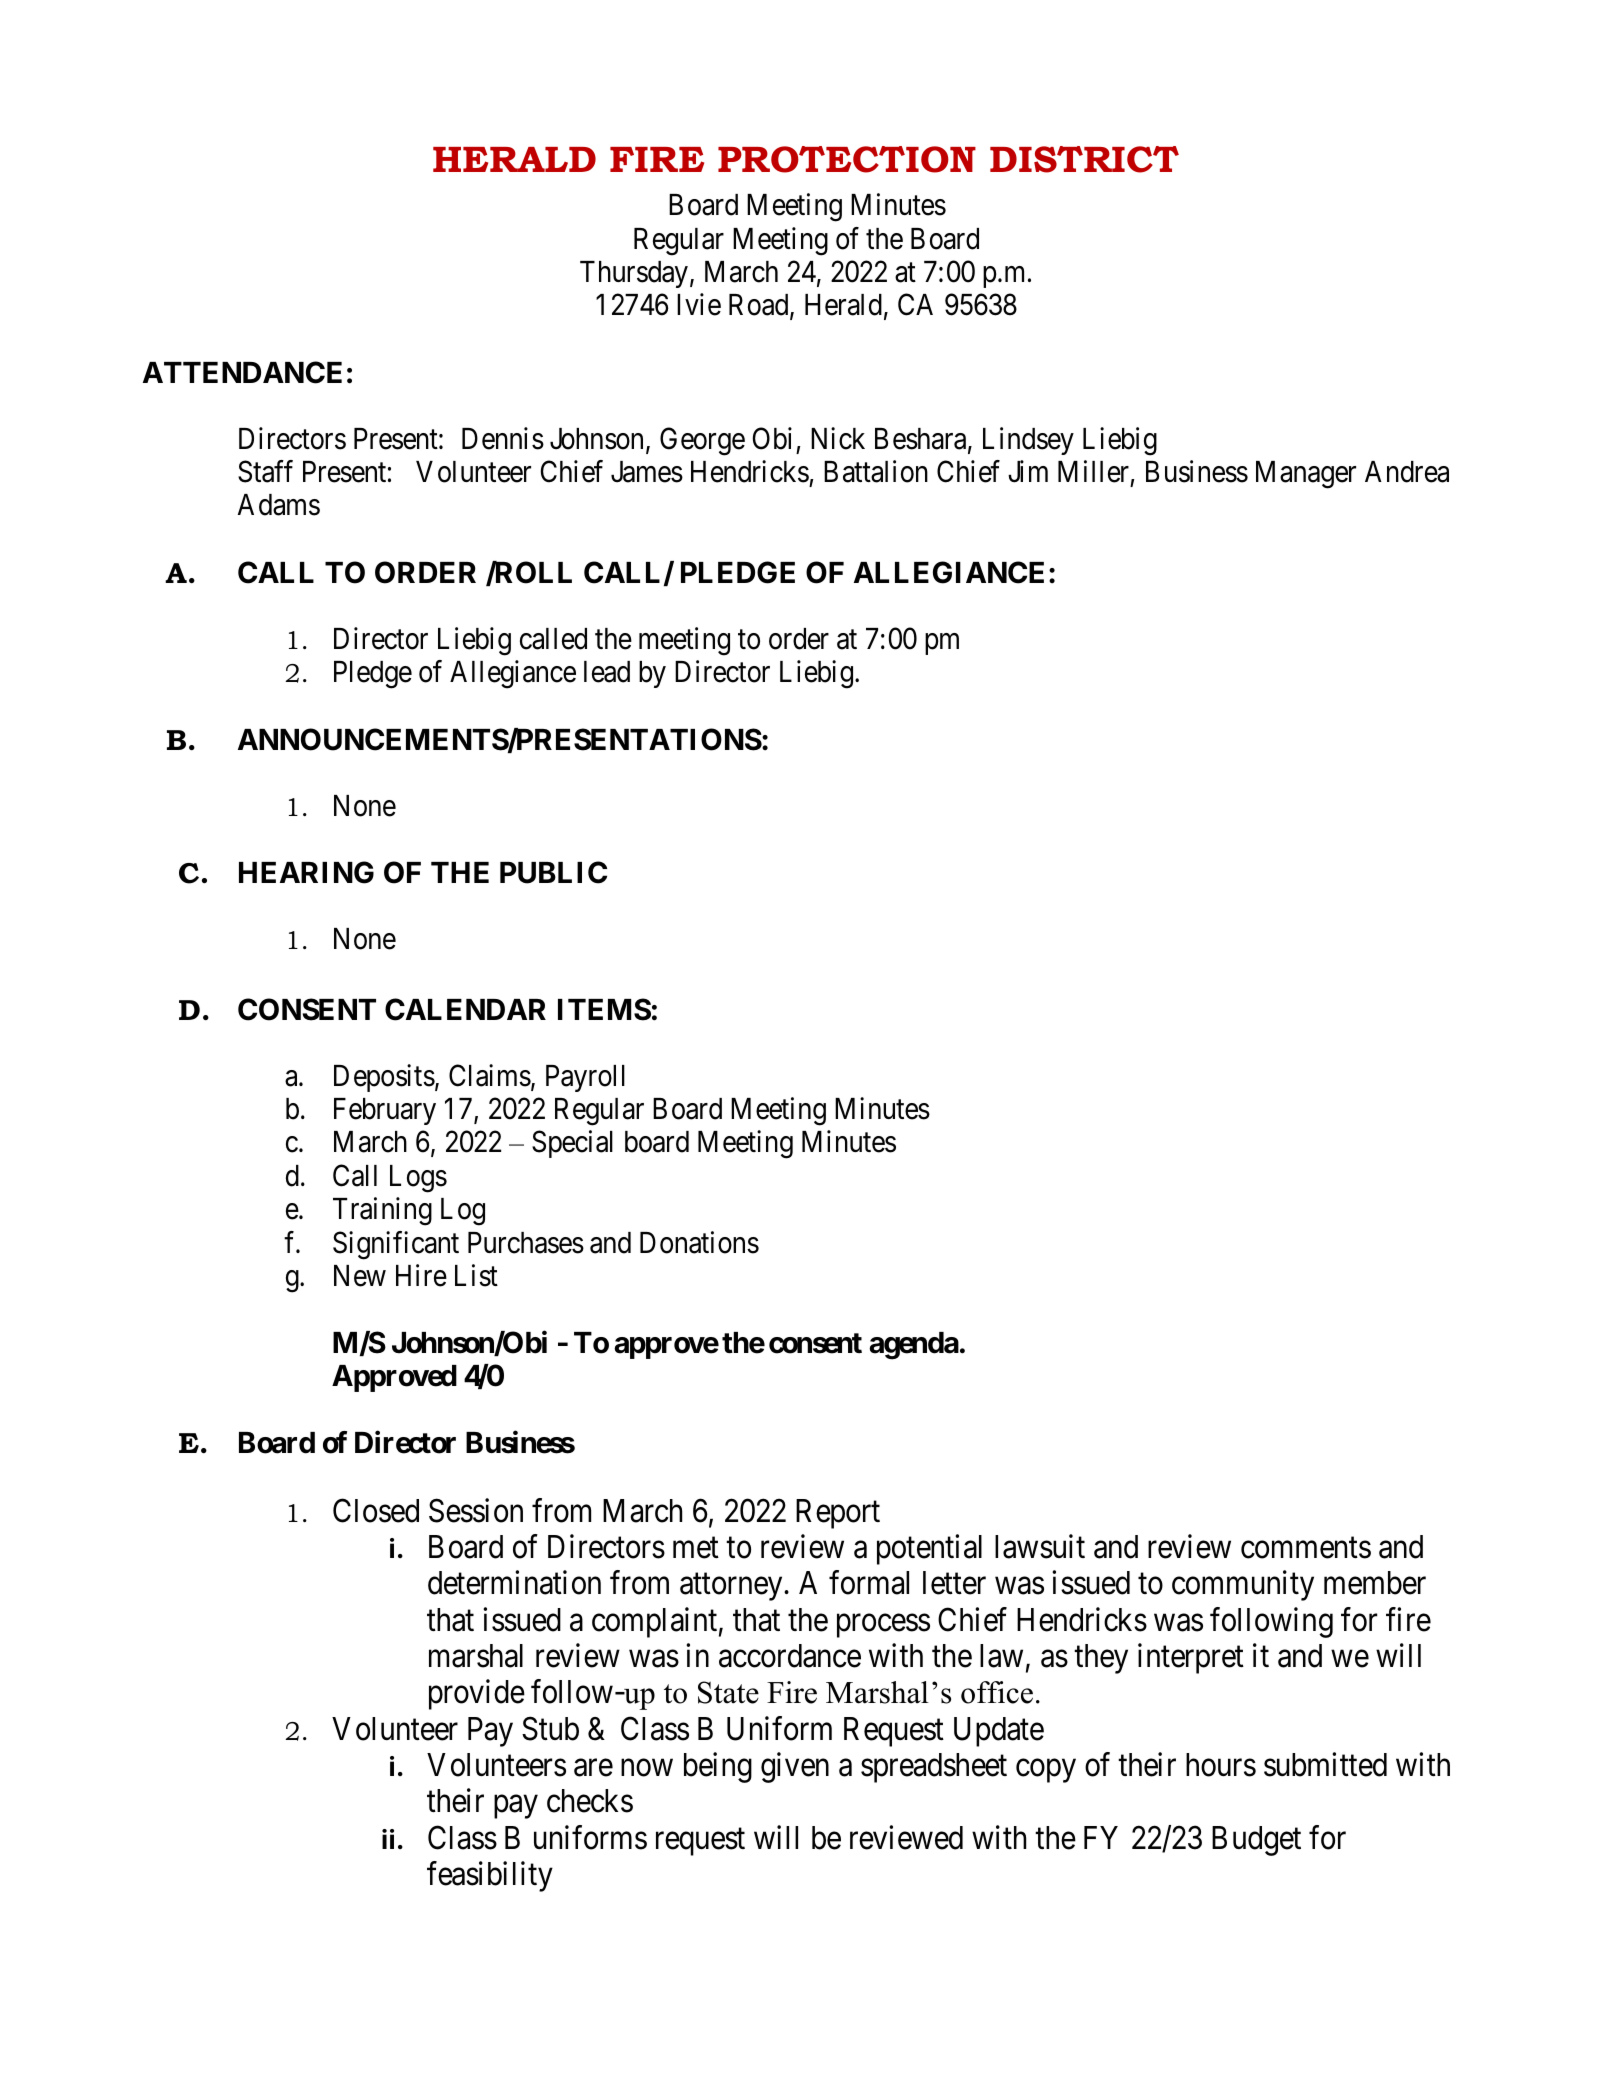  What do you see at coordinates (242, 372) in the page?
I see `ATTENDANCE` at bounding box center [242, 372].
